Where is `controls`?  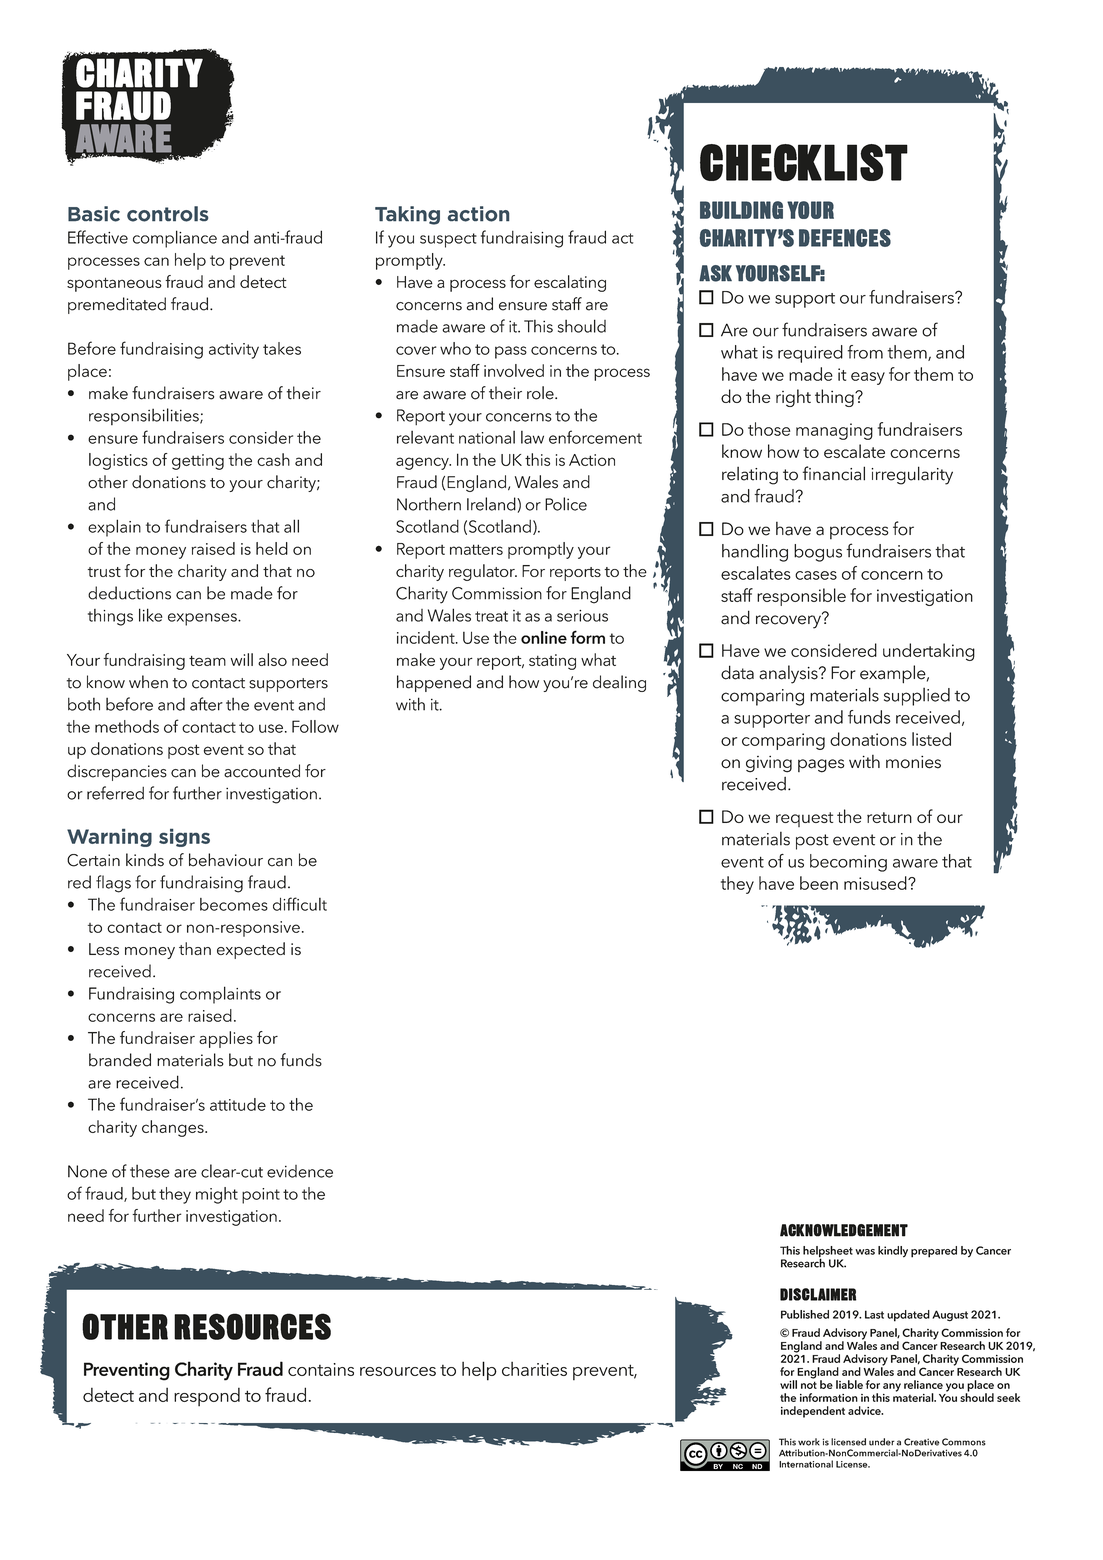
controls is located at coordinates (167, 214).
